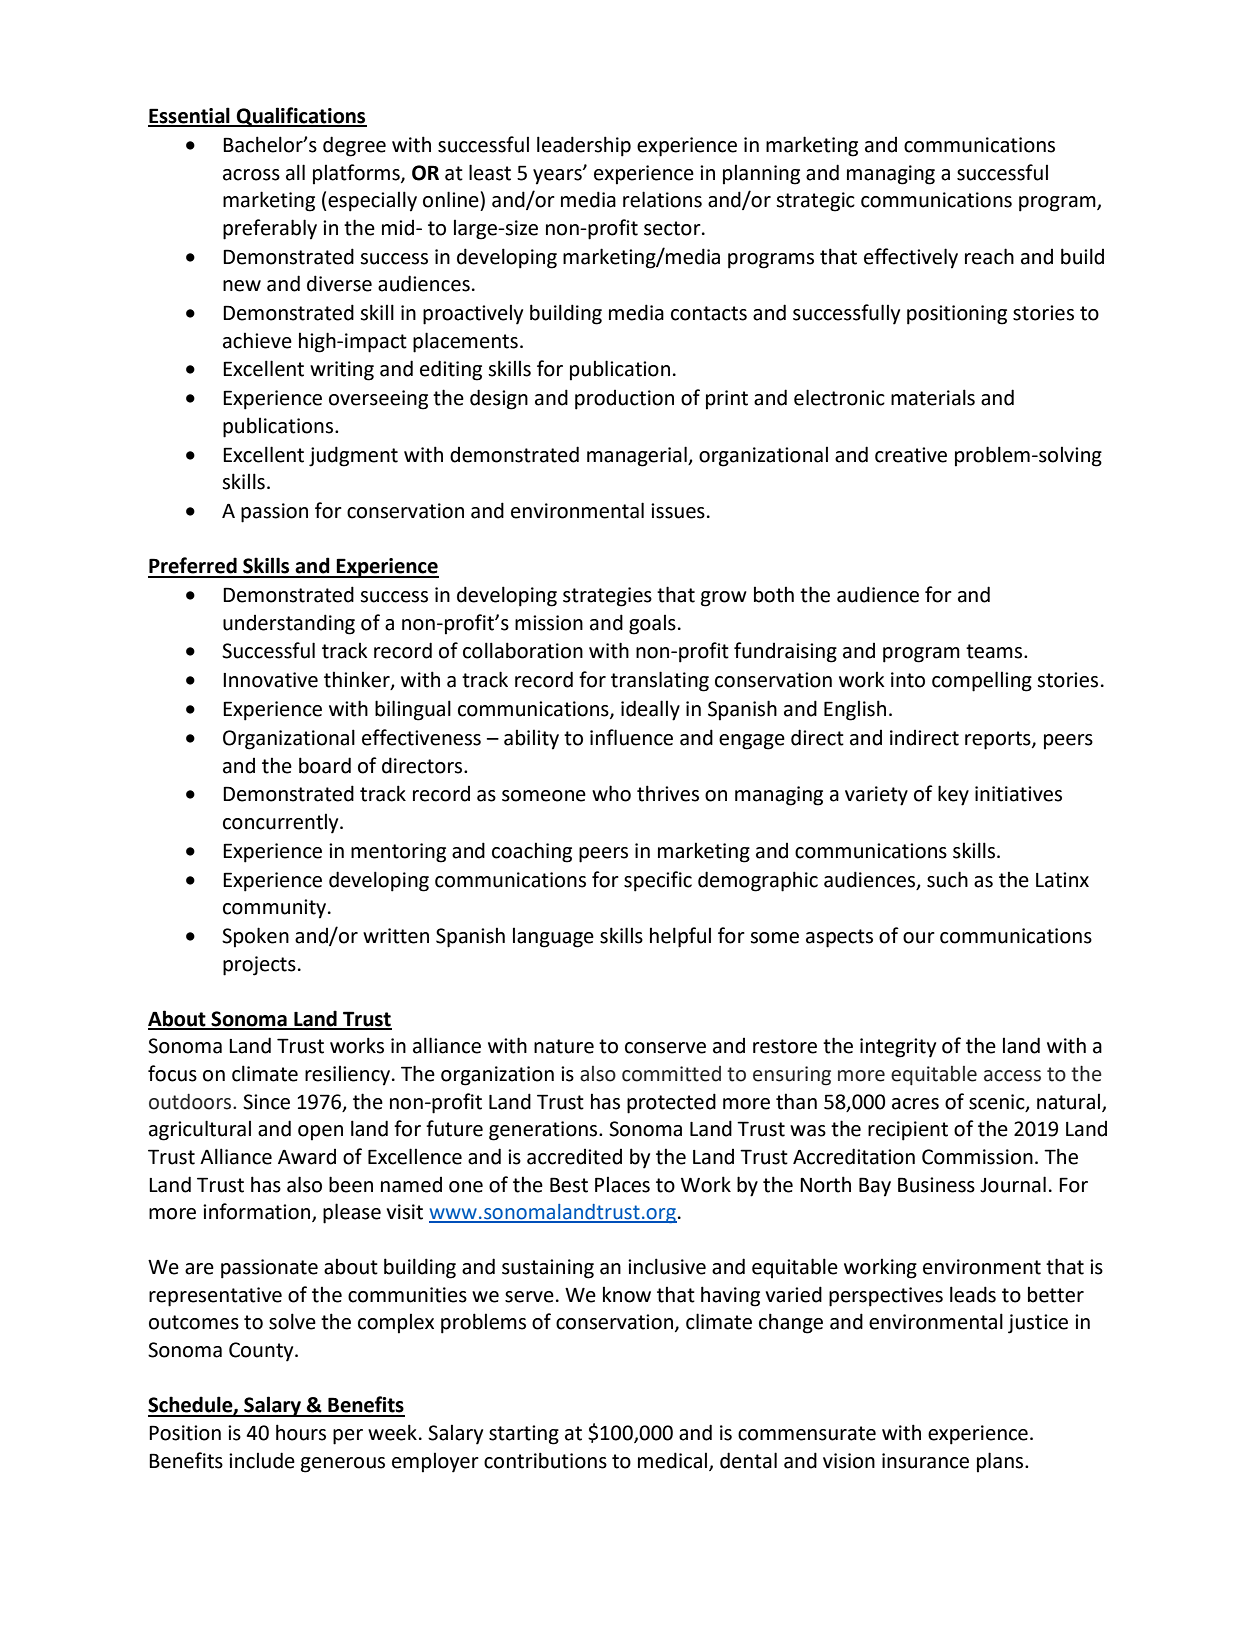  What do you see at coordinates (584, 146) in the image?
I see `leadership` at bounding box center [584, 146].
